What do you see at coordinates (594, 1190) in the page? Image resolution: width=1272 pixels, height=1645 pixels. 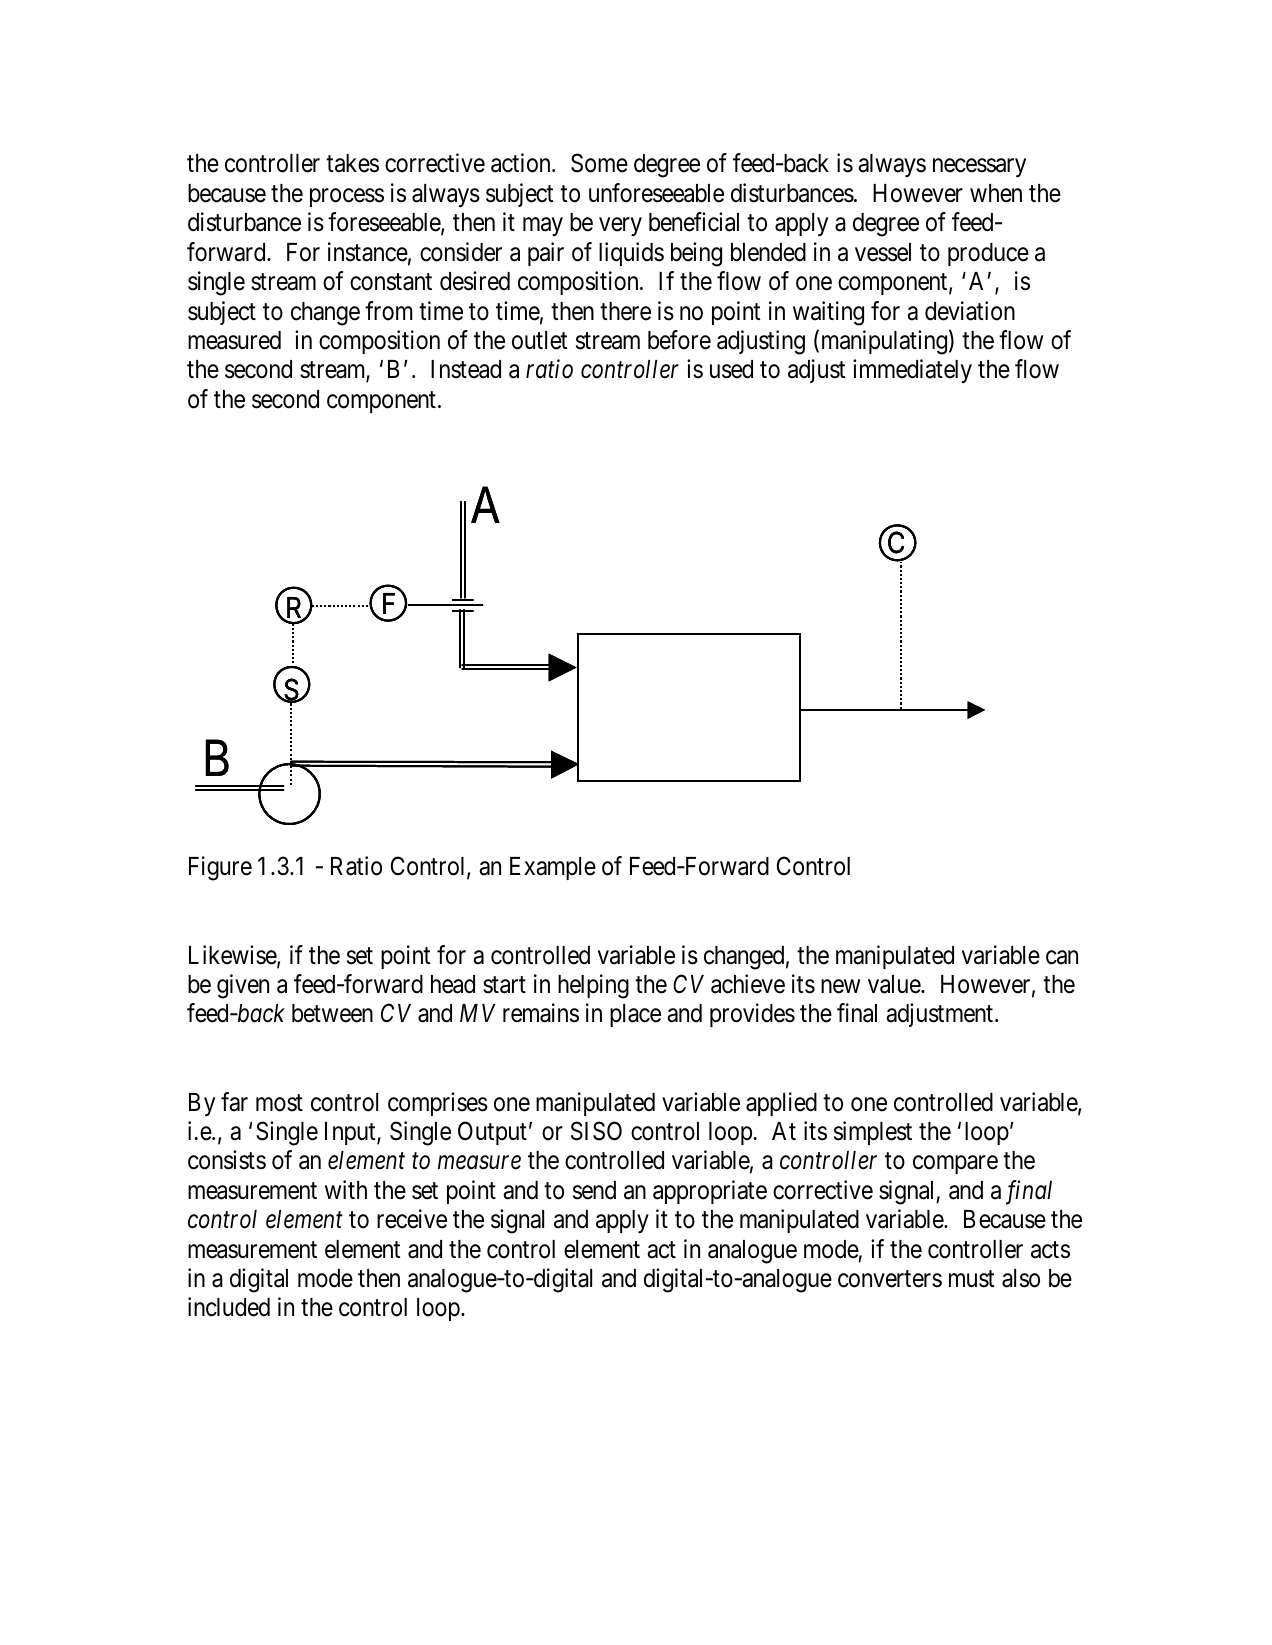 I see `send` at bounding box center [594, 1190].
